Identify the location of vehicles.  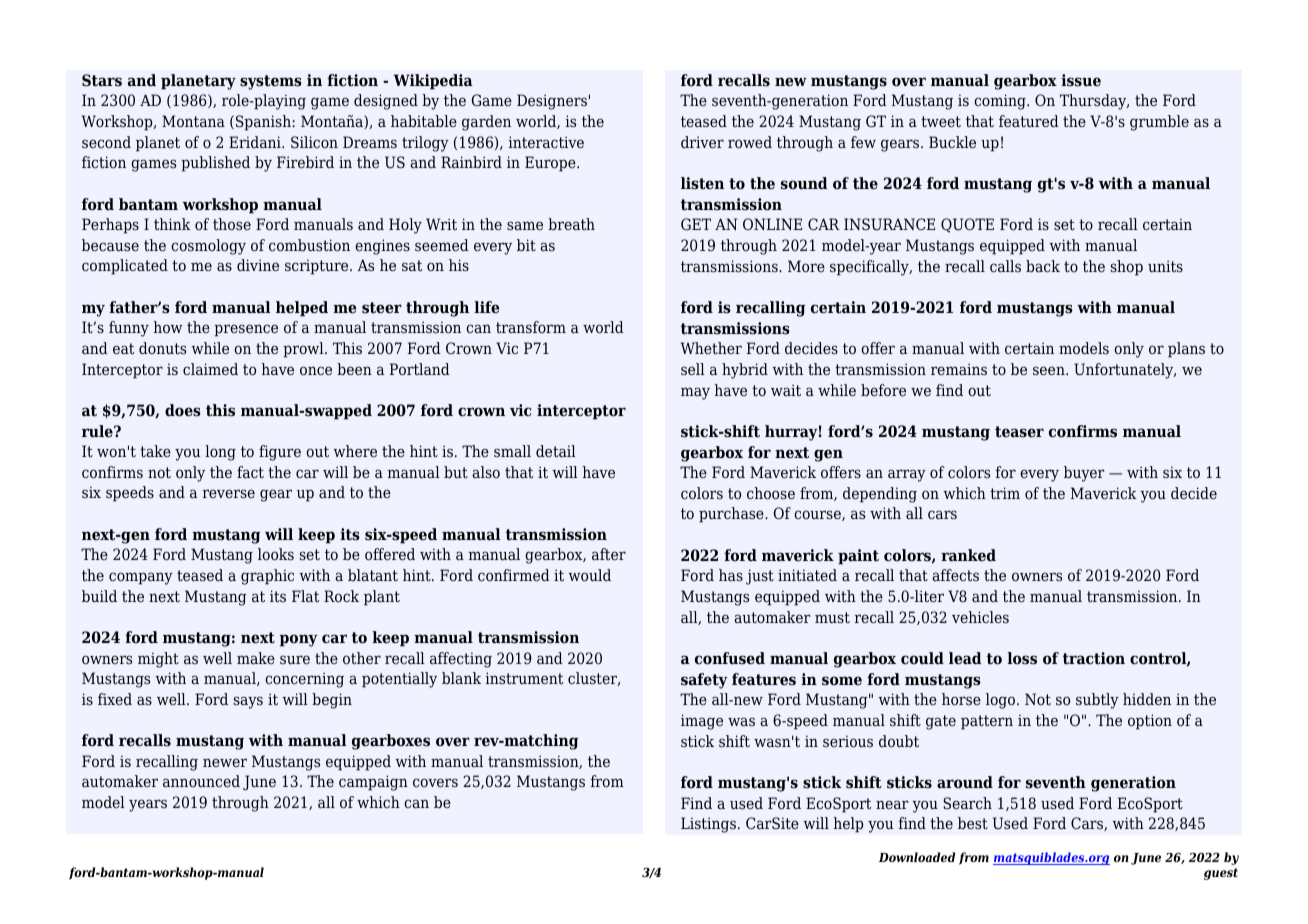
(980, 617).
